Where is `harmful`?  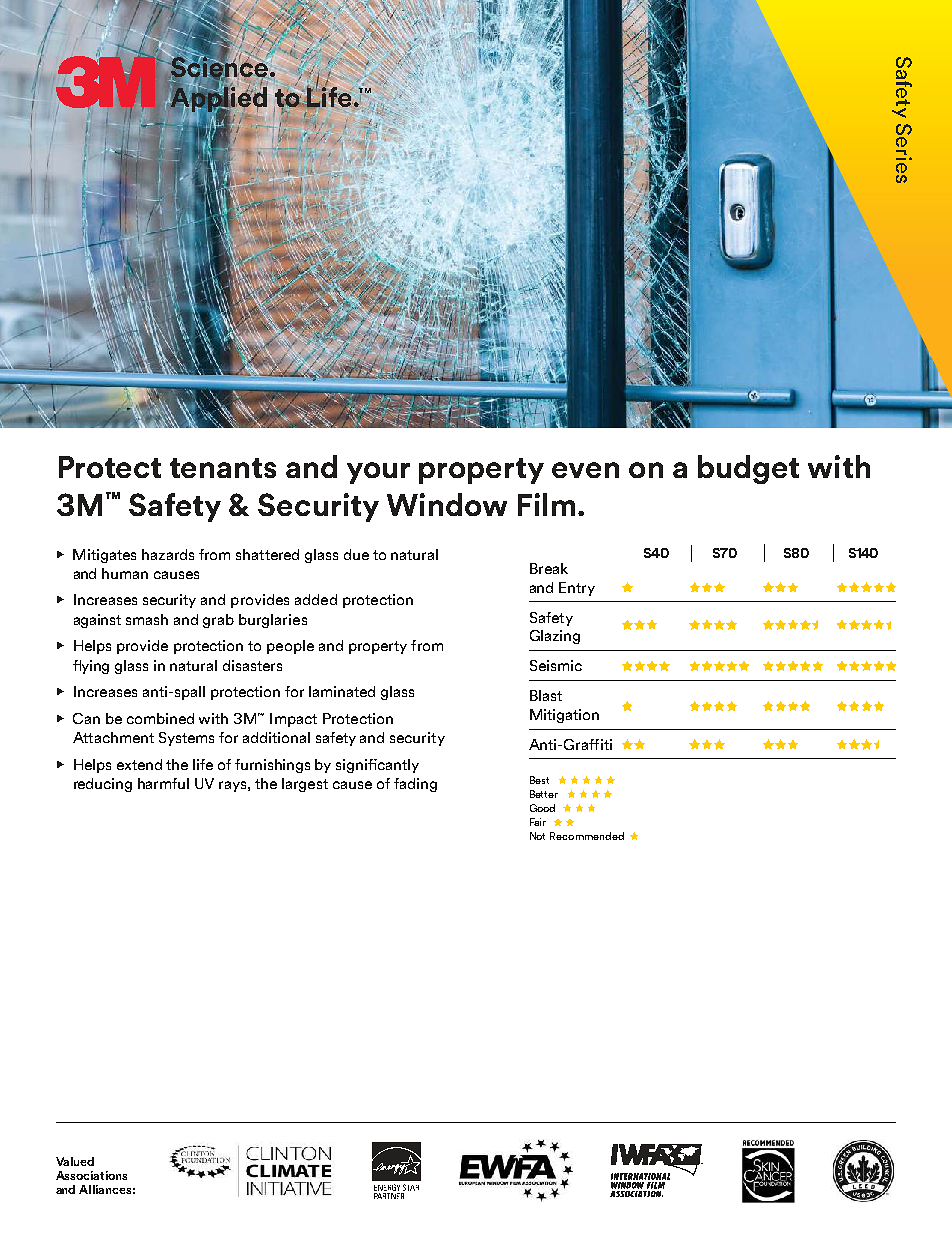 harmful is located at coordinates (163, 783).
